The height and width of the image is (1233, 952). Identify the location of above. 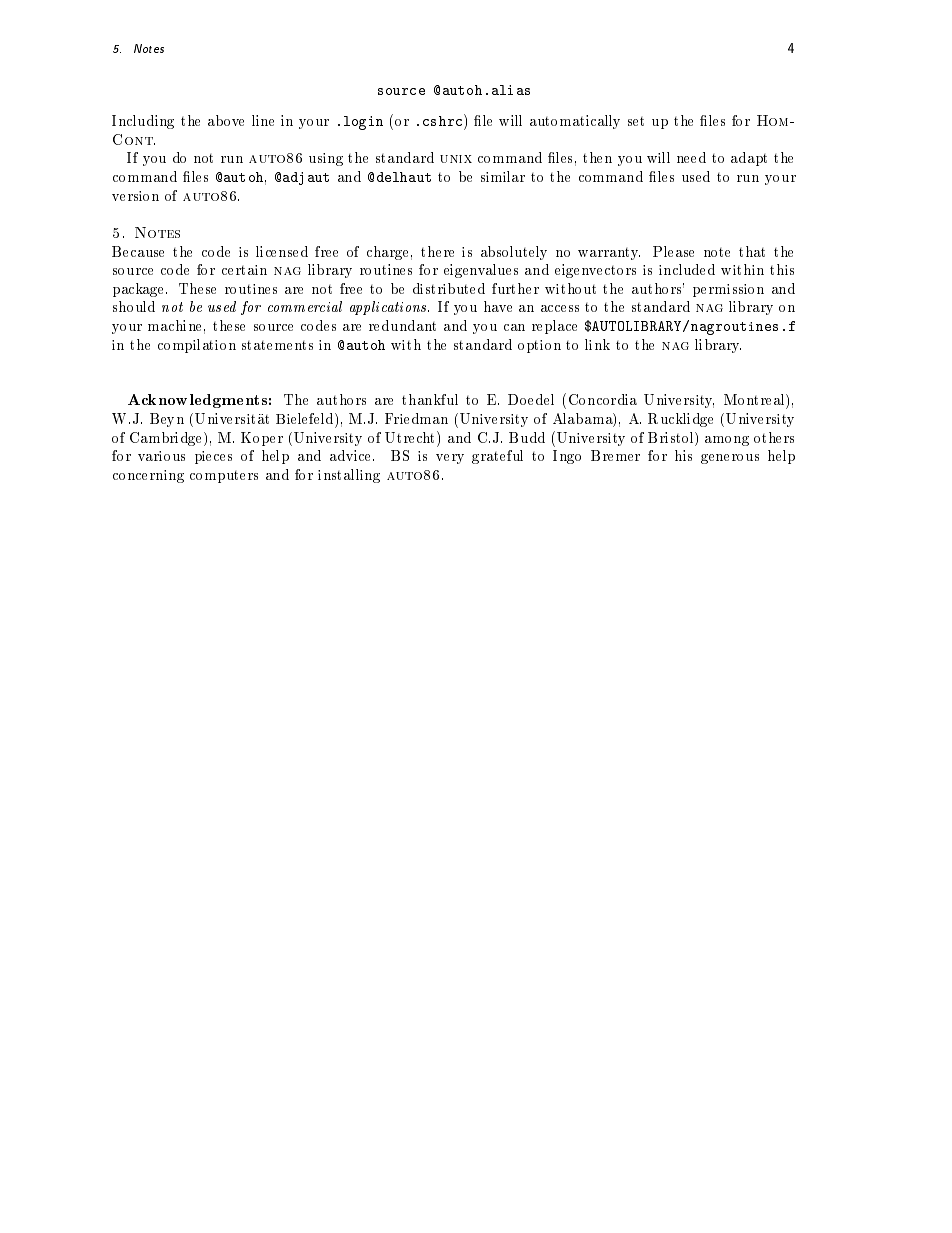
(226, 120).
